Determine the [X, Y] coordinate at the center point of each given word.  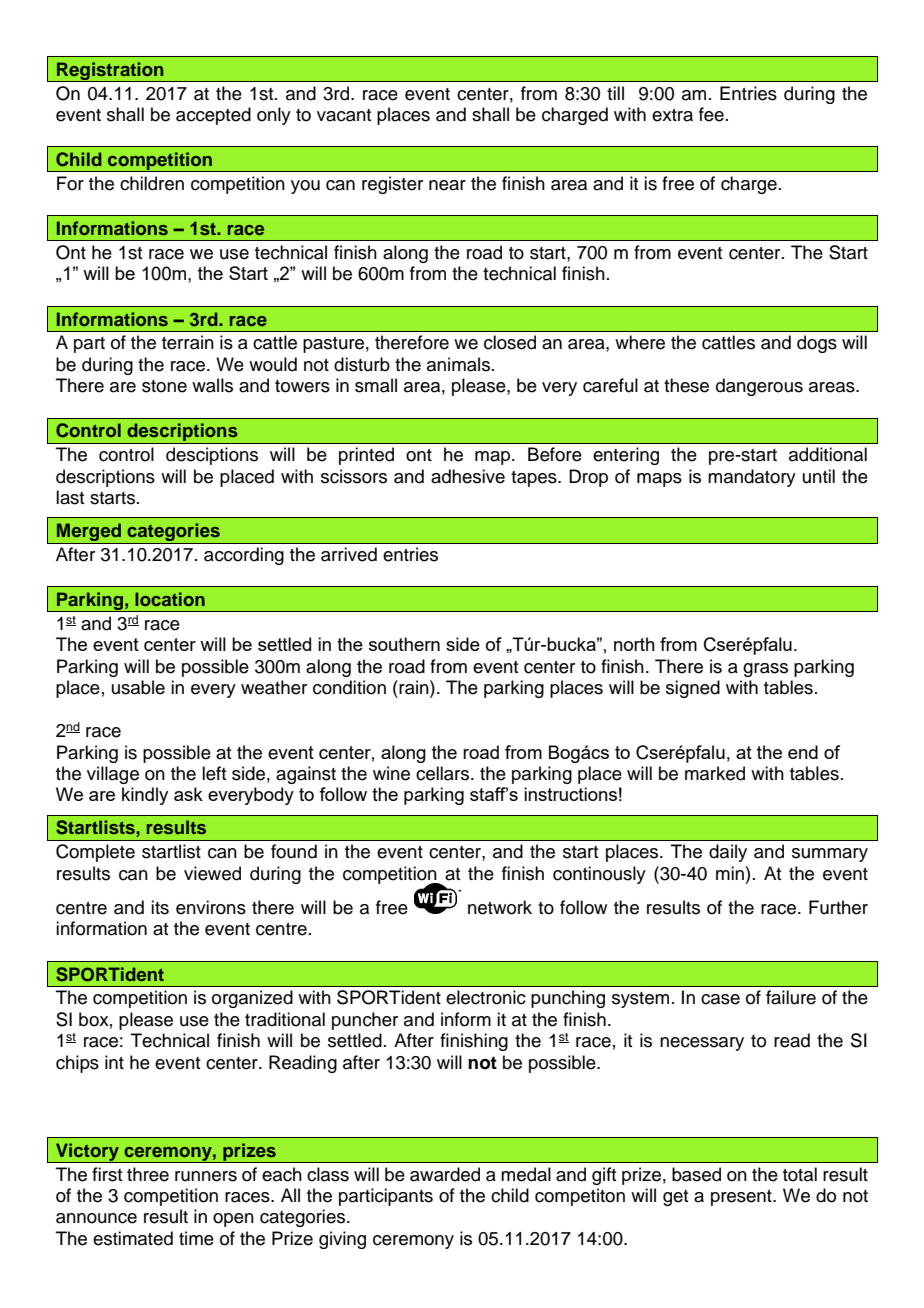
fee [711, 114]
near [447, 185]
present [742, 1198]
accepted [213, 116]
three [148, 1174]
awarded [445, 1174]
